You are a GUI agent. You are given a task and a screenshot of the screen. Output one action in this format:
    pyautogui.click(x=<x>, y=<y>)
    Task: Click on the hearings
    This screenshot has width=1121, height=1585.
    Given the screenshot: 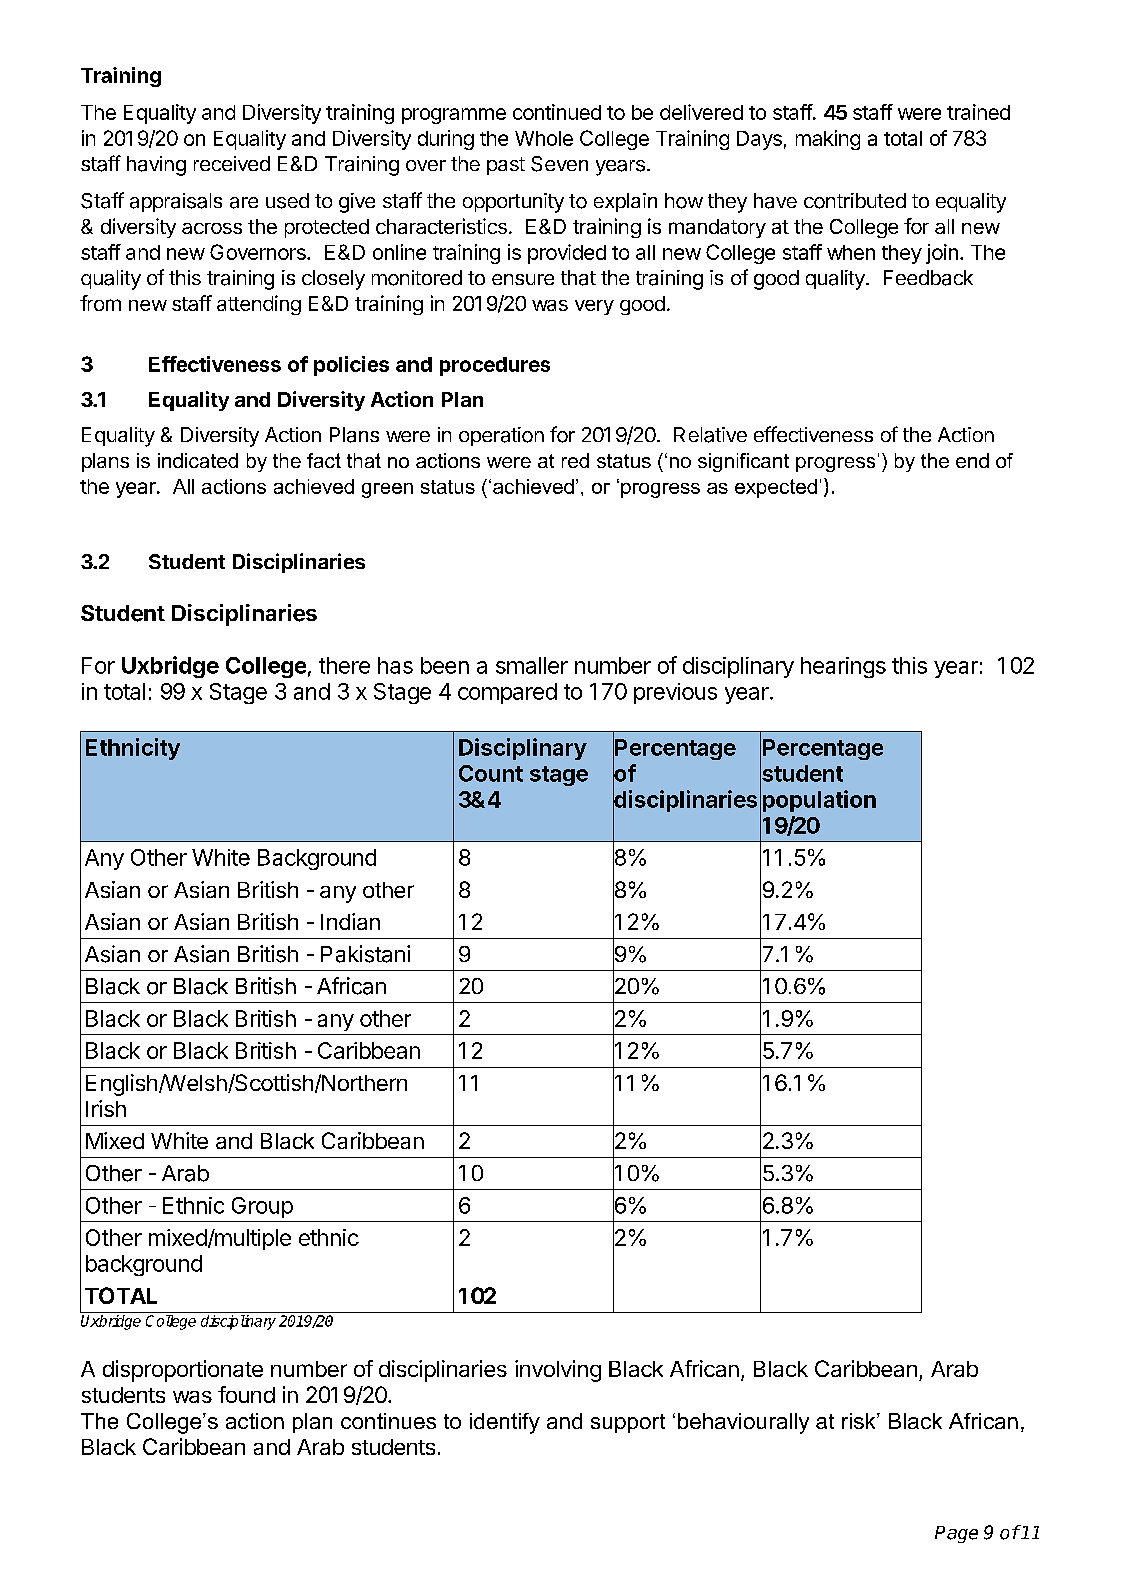 What is the action you would take?
    pyautogui.click(x=843, y=667)
